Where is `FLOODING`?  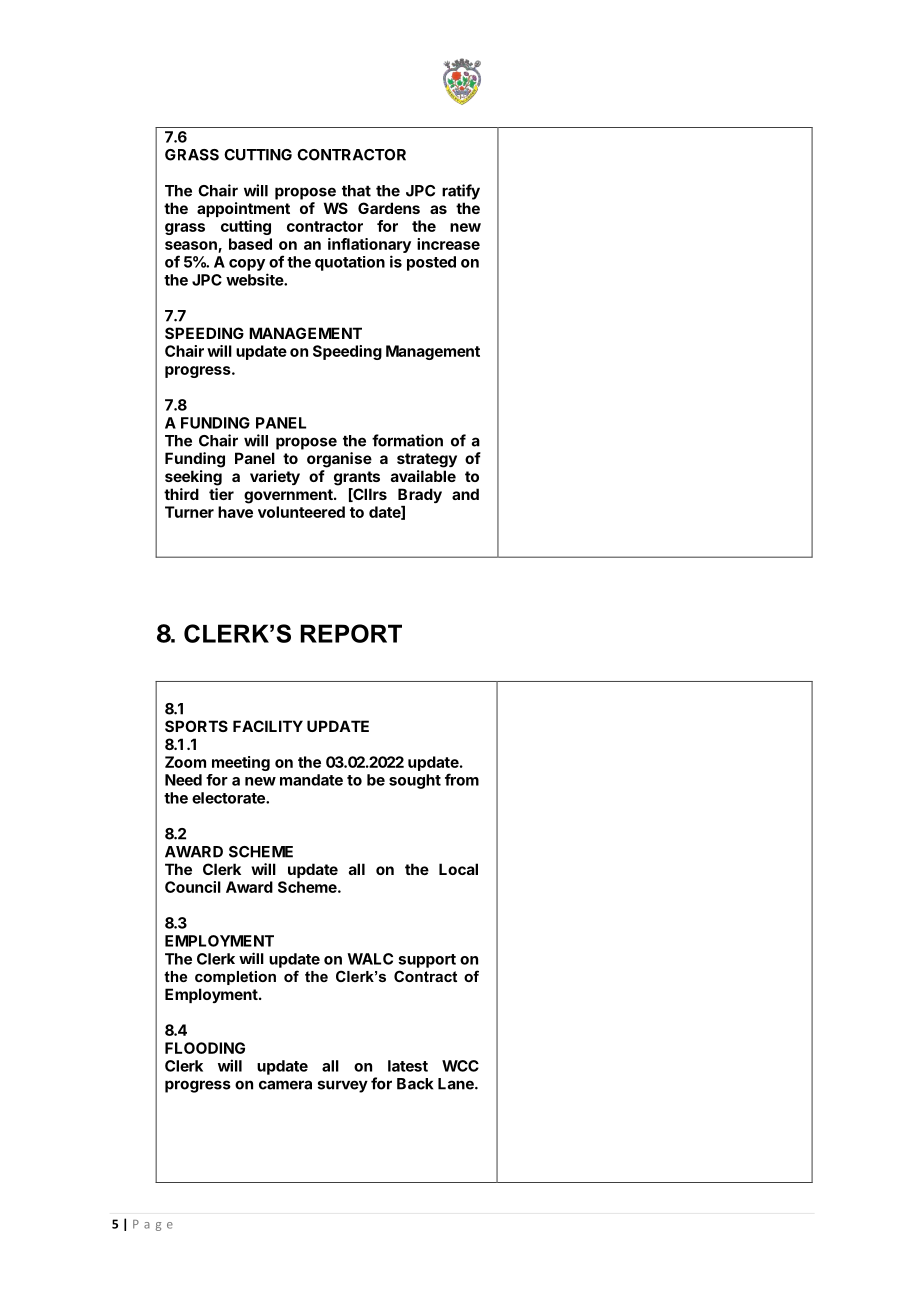
FLOODING is located at coordinates (205, 1048).
